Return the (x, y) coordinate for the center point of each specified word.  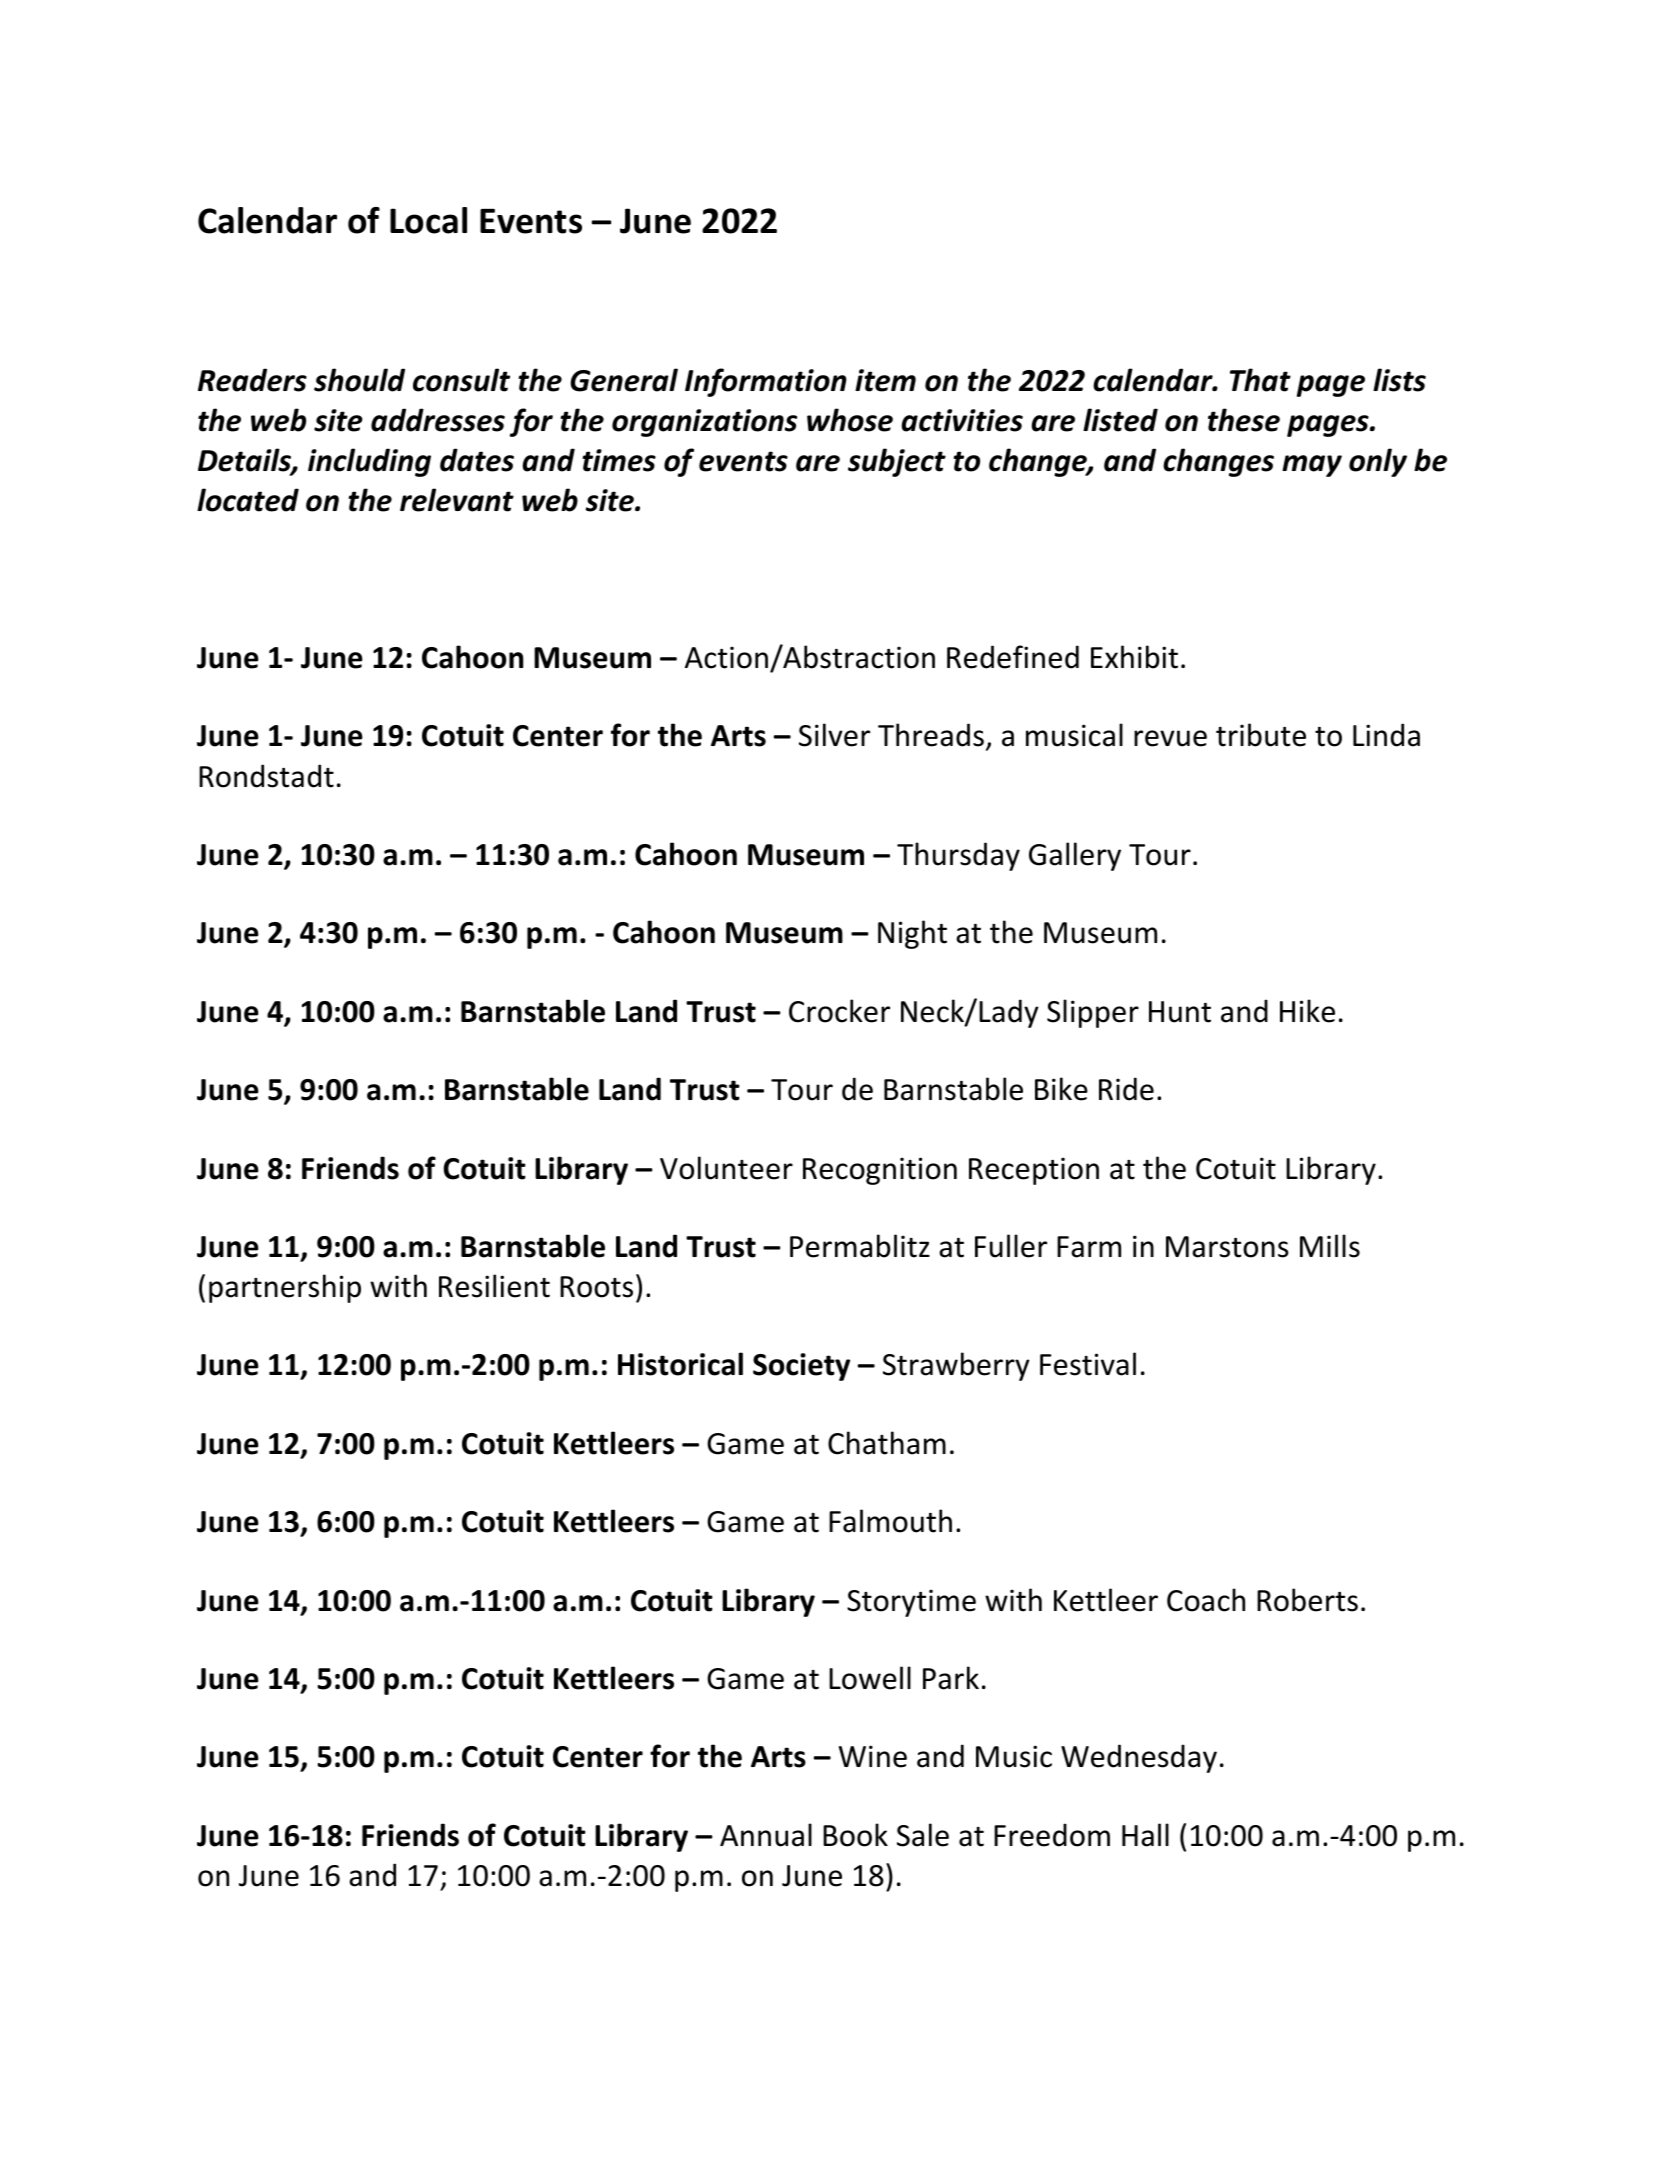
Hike (1307, 1011)
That (1260, 380)
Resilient (494, 1286)
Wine (873, 1756)
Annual (766, 1835)
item (885, 380)
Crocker (839, 1011)
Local (428, 220)
